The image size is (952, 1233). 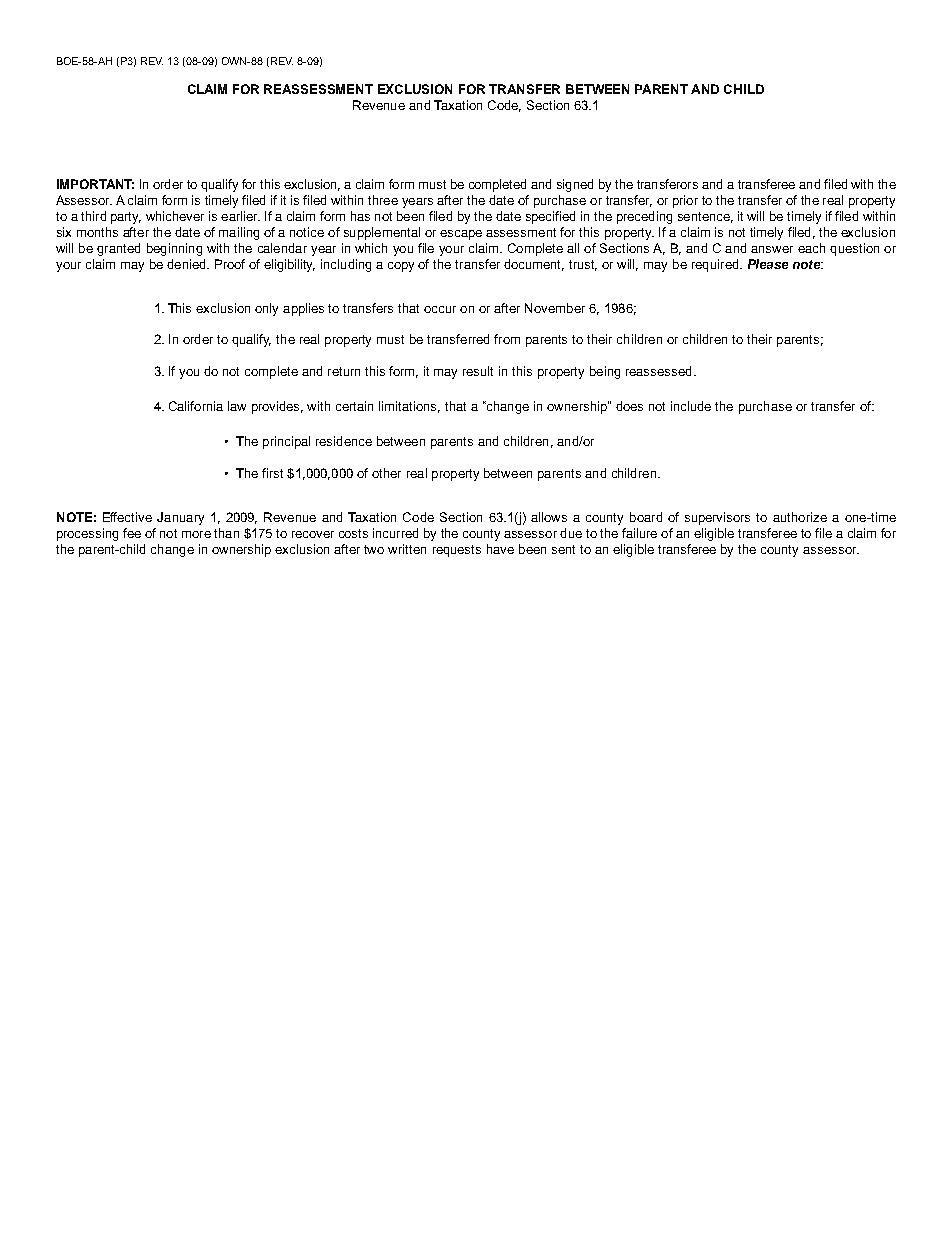 What do you see at coordinates (187, 264) in the screenshot?
I see `denied` at bounding box center [187, 264].
